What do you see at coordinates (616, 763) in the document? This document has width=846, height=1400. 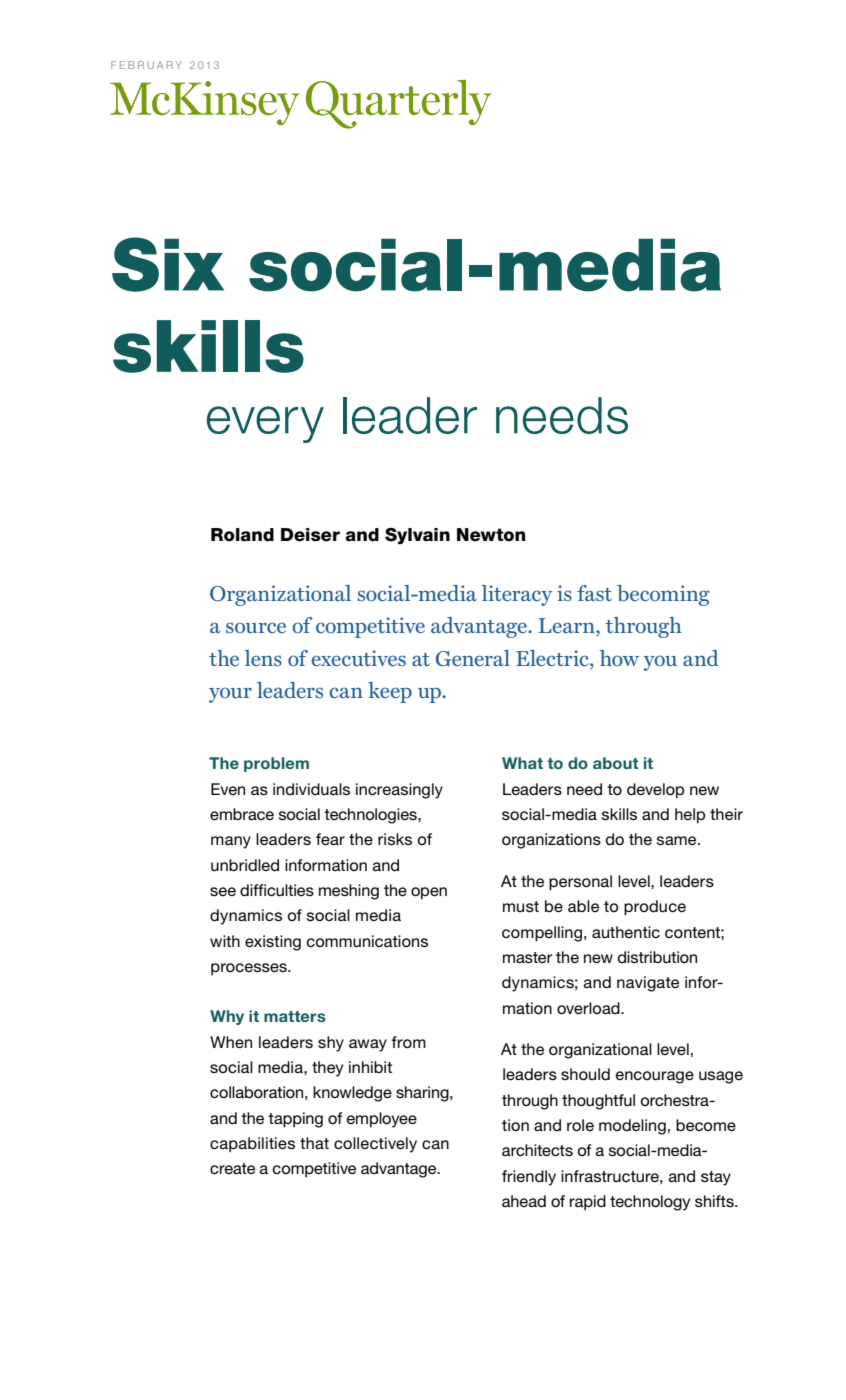 I see `about` at bounding box center [616, 763].
